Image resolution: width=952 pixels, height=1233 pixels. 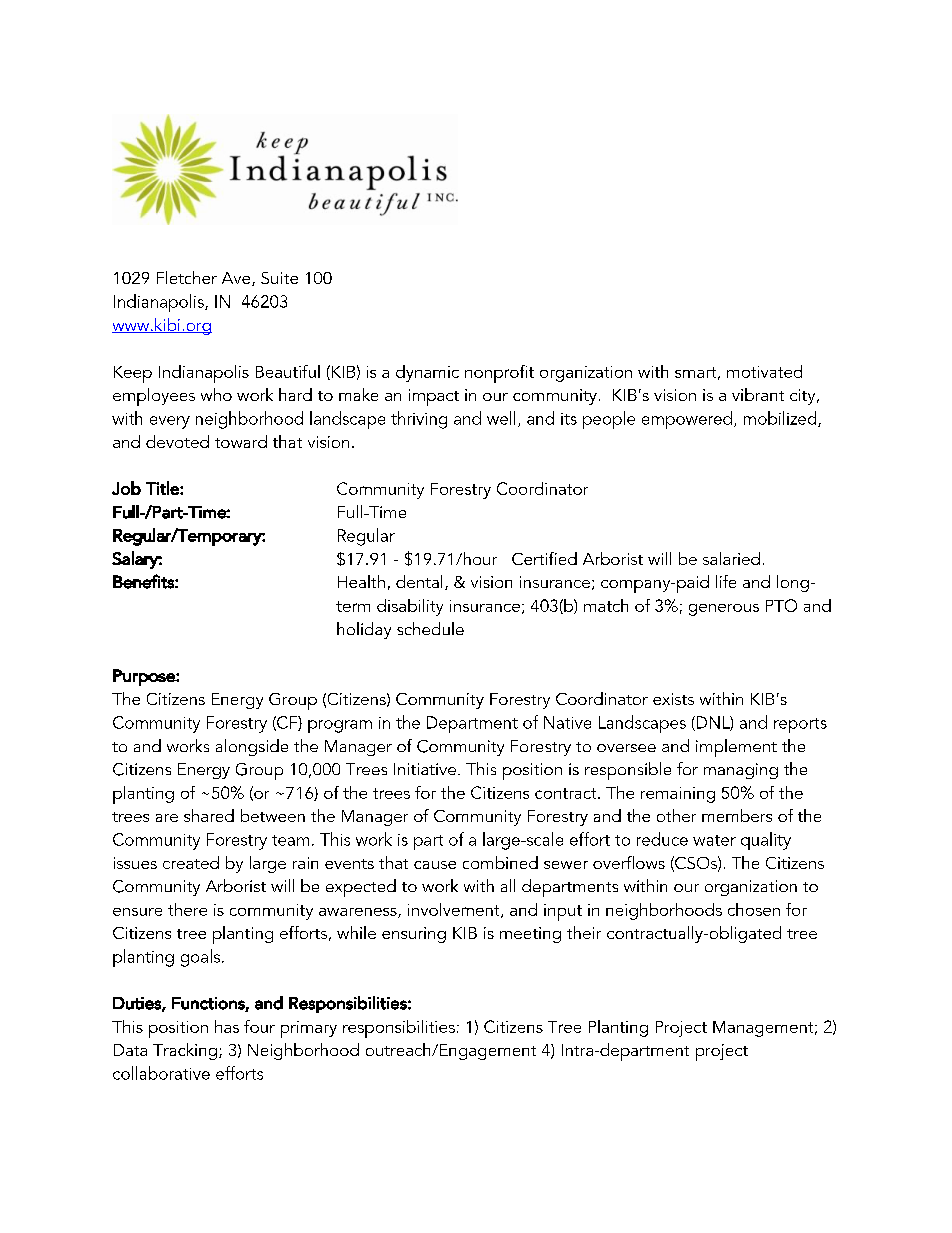 I want to click on nonprofit, so click(x=499, y=374).
